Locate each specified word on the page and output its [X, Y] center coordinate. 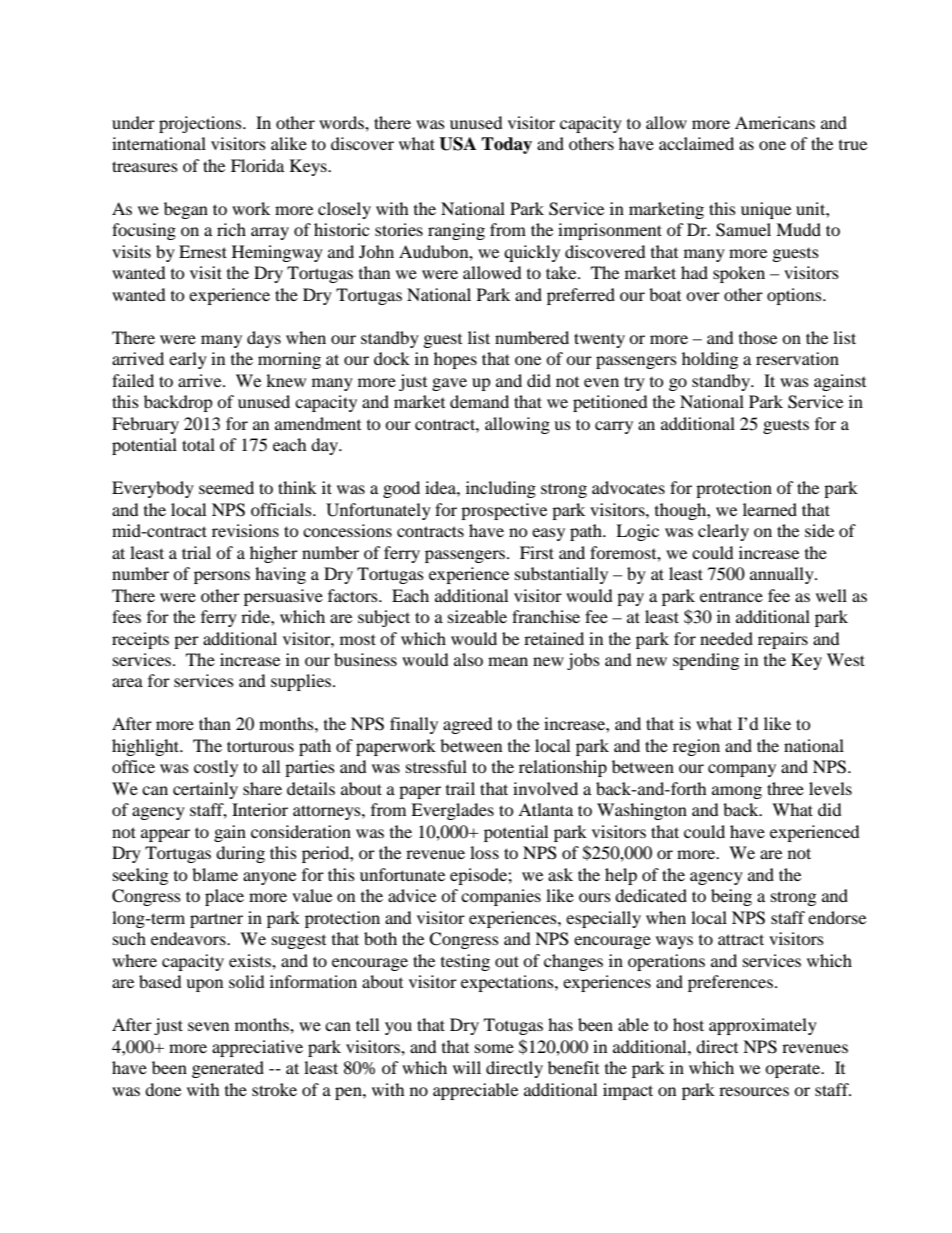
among [737, 792]
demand [479, 401]
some [494, 1048]
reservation [797, 358]
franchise [546, 616]
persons [222, 577]
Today [506, 145]
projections [201, 124]
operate [794, 1070]
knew [286, 380]
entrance [731, 597]
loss [484, 852]
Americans [775, 122]
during [240, 854]
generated [228, 1069]
